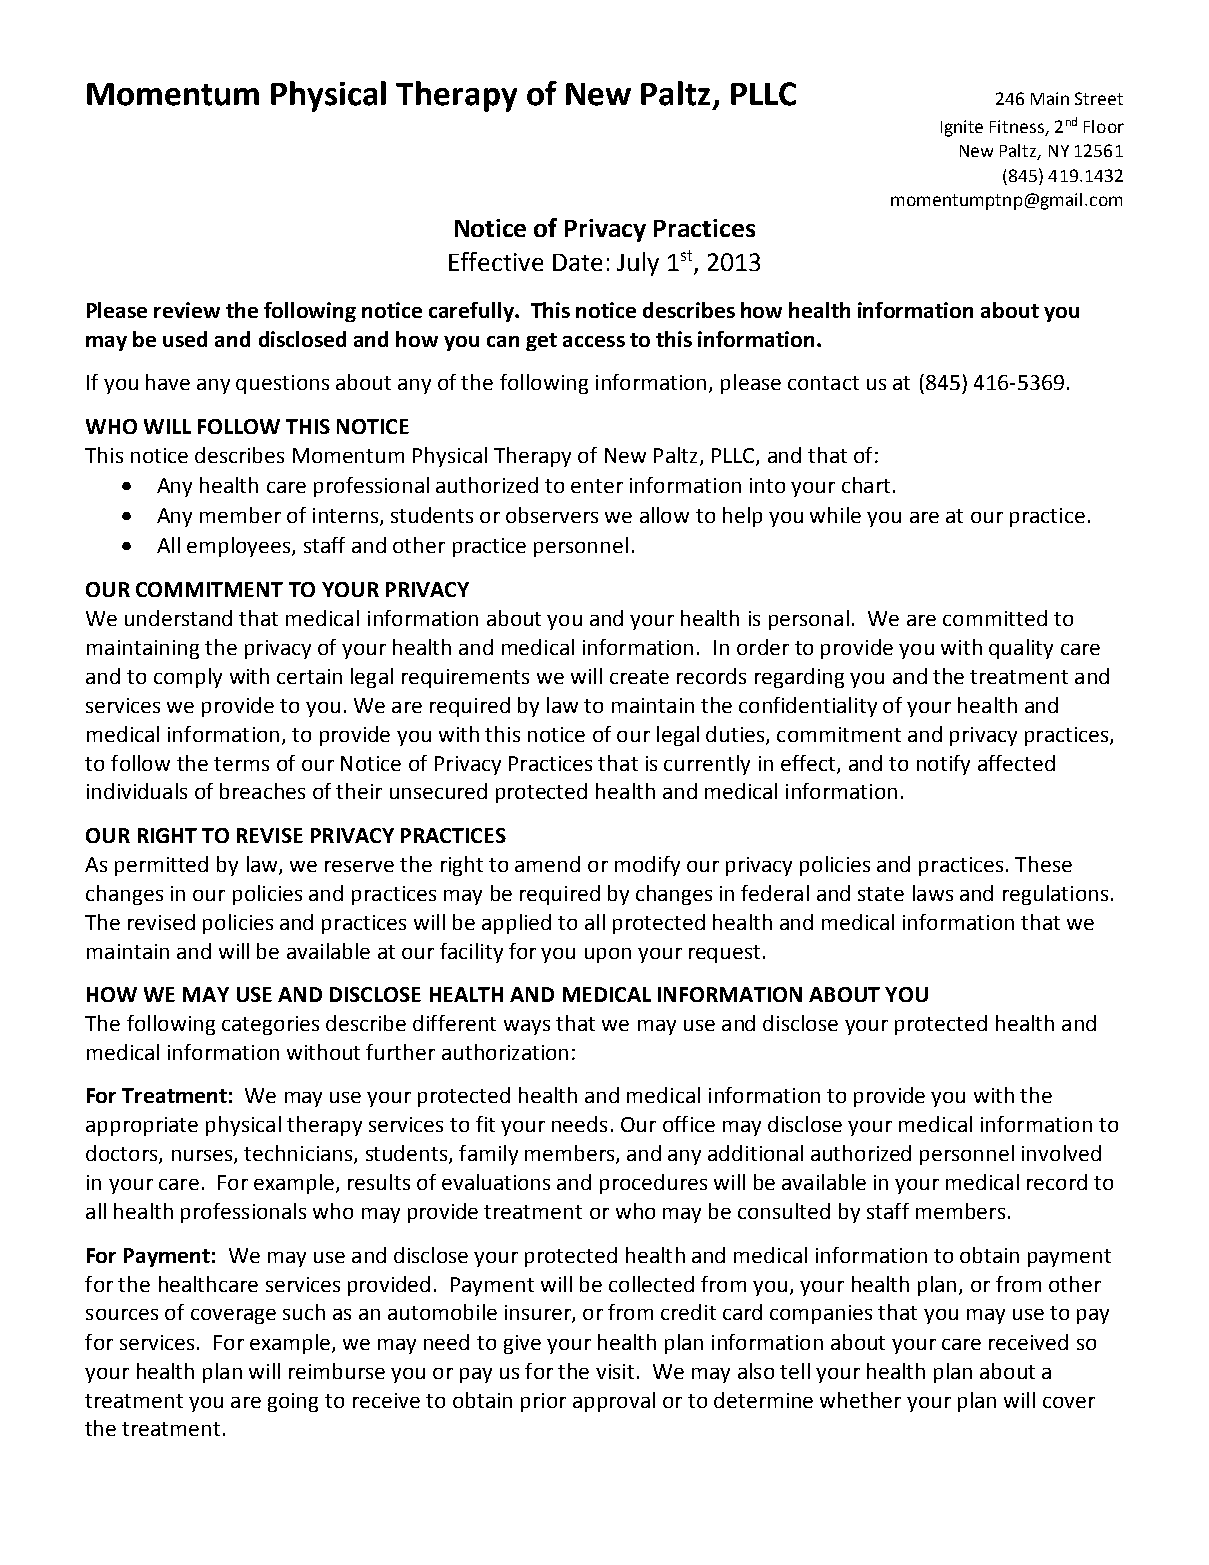  Describe the element at coordinates (866, 485) in the screenshot. I see `chart` at that location.
